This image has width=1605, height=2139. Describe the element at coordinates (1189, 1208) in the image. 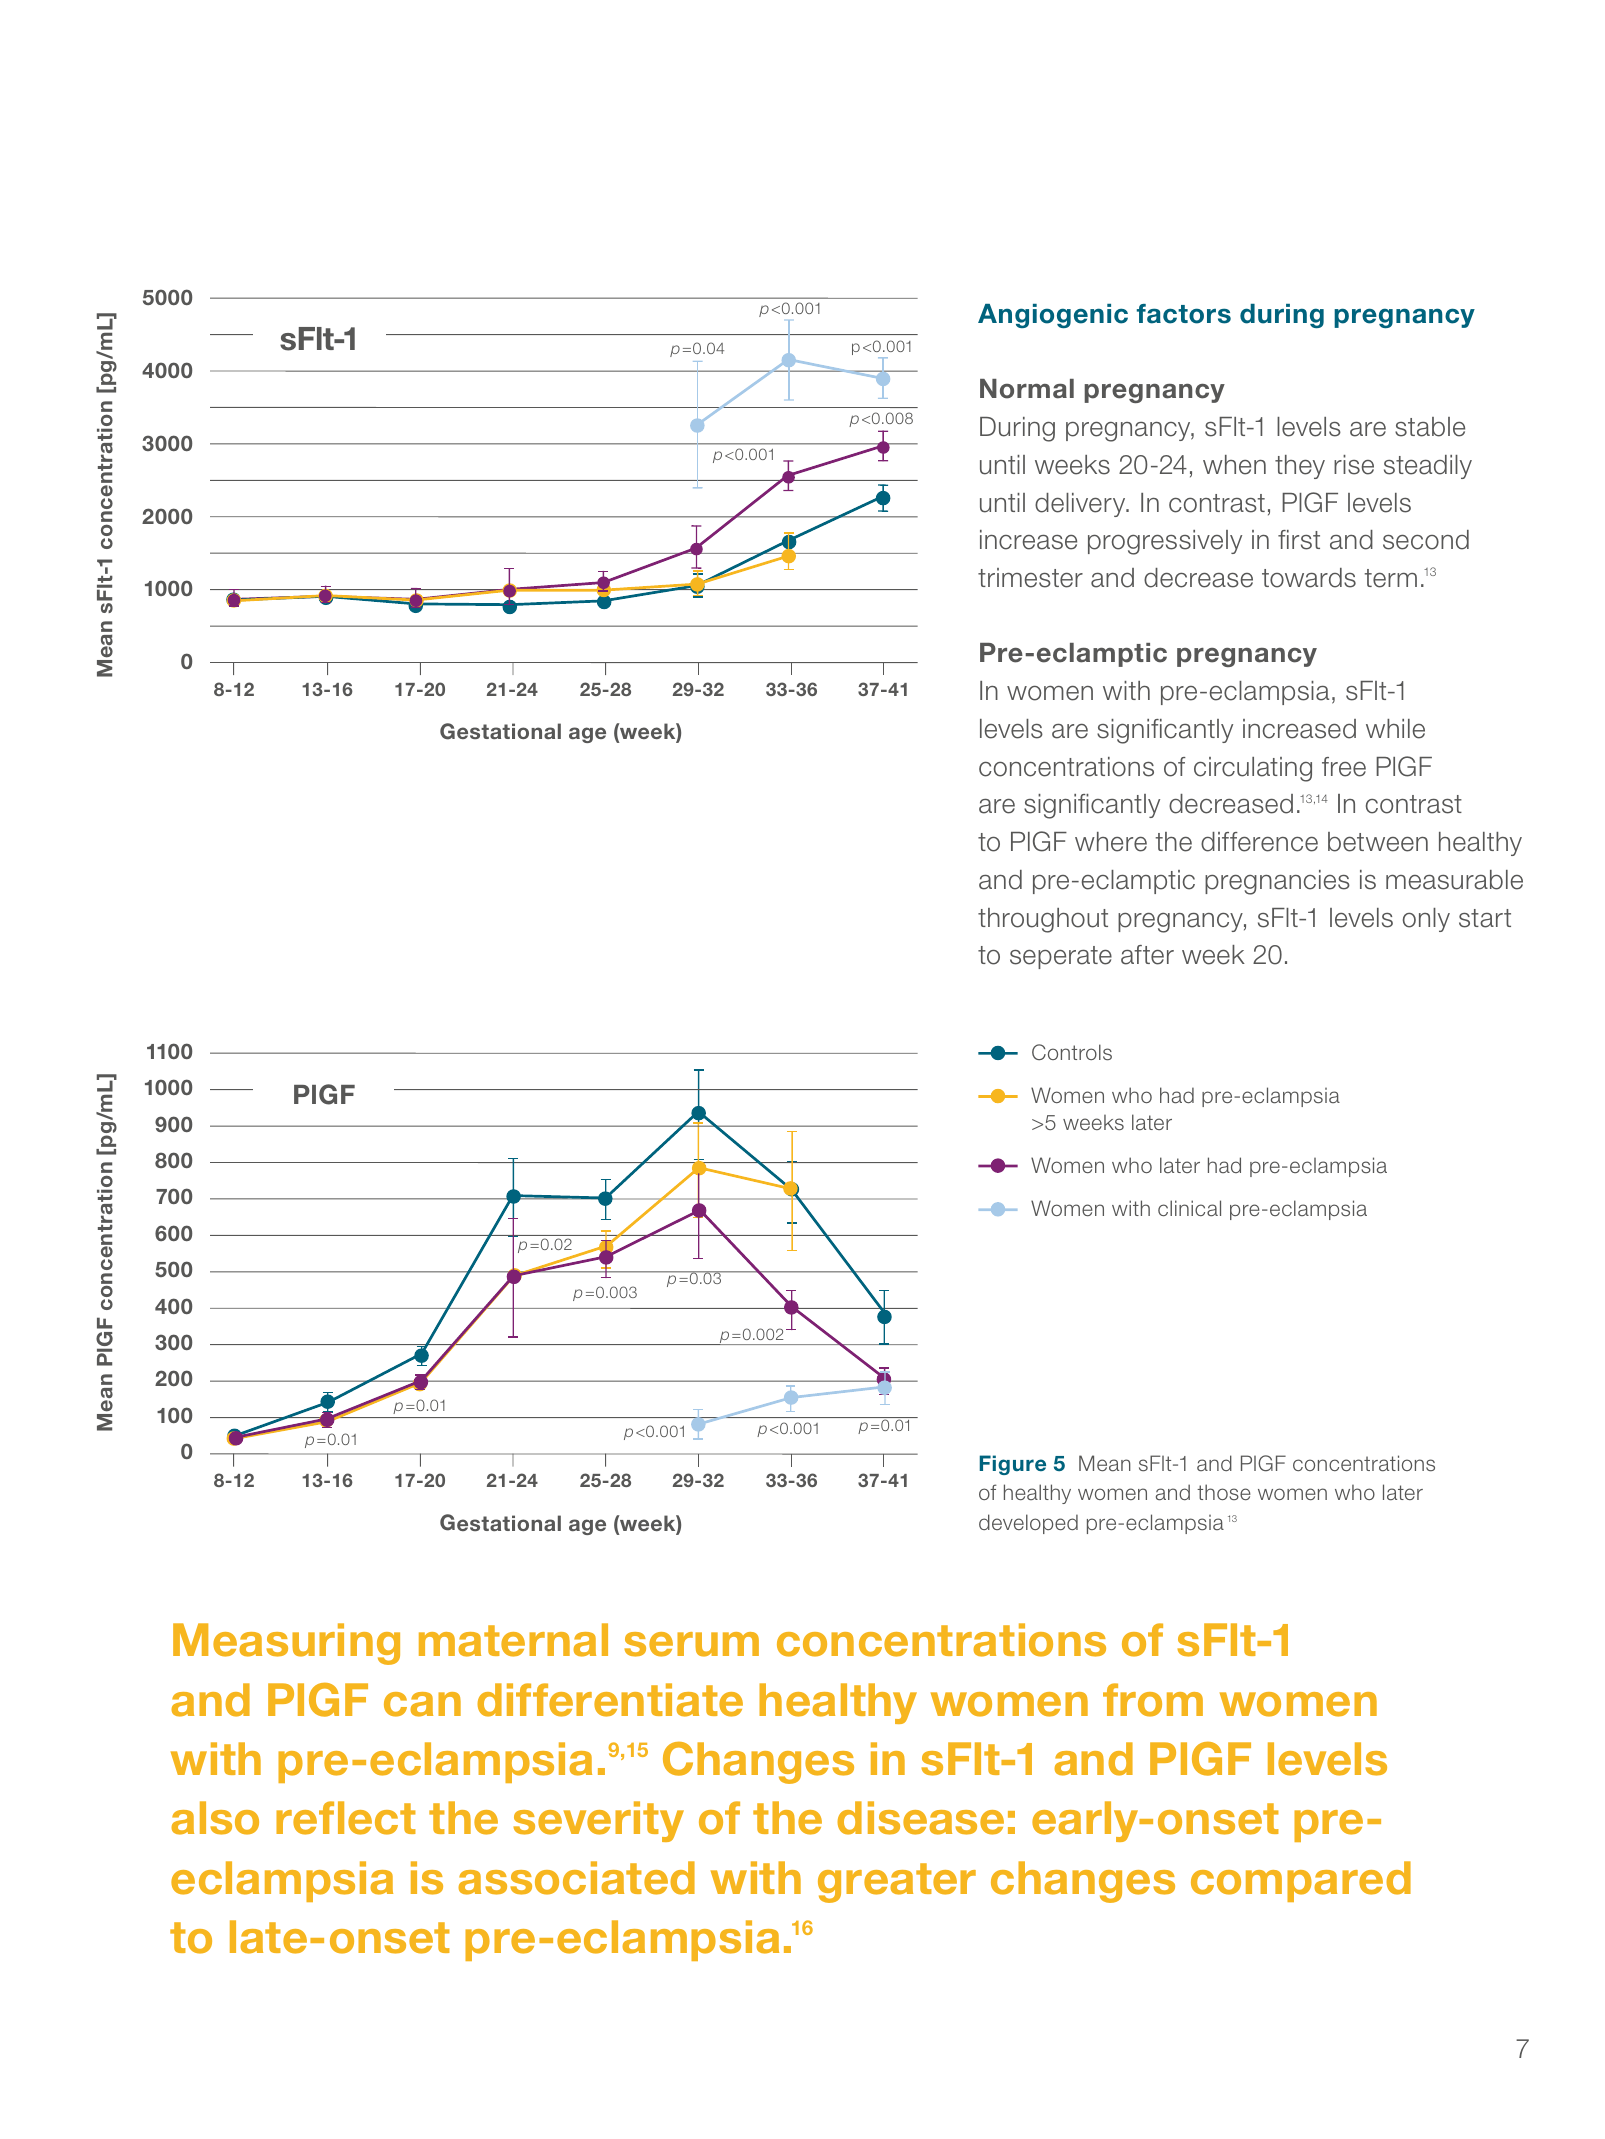

I see `clinical` at that location.
